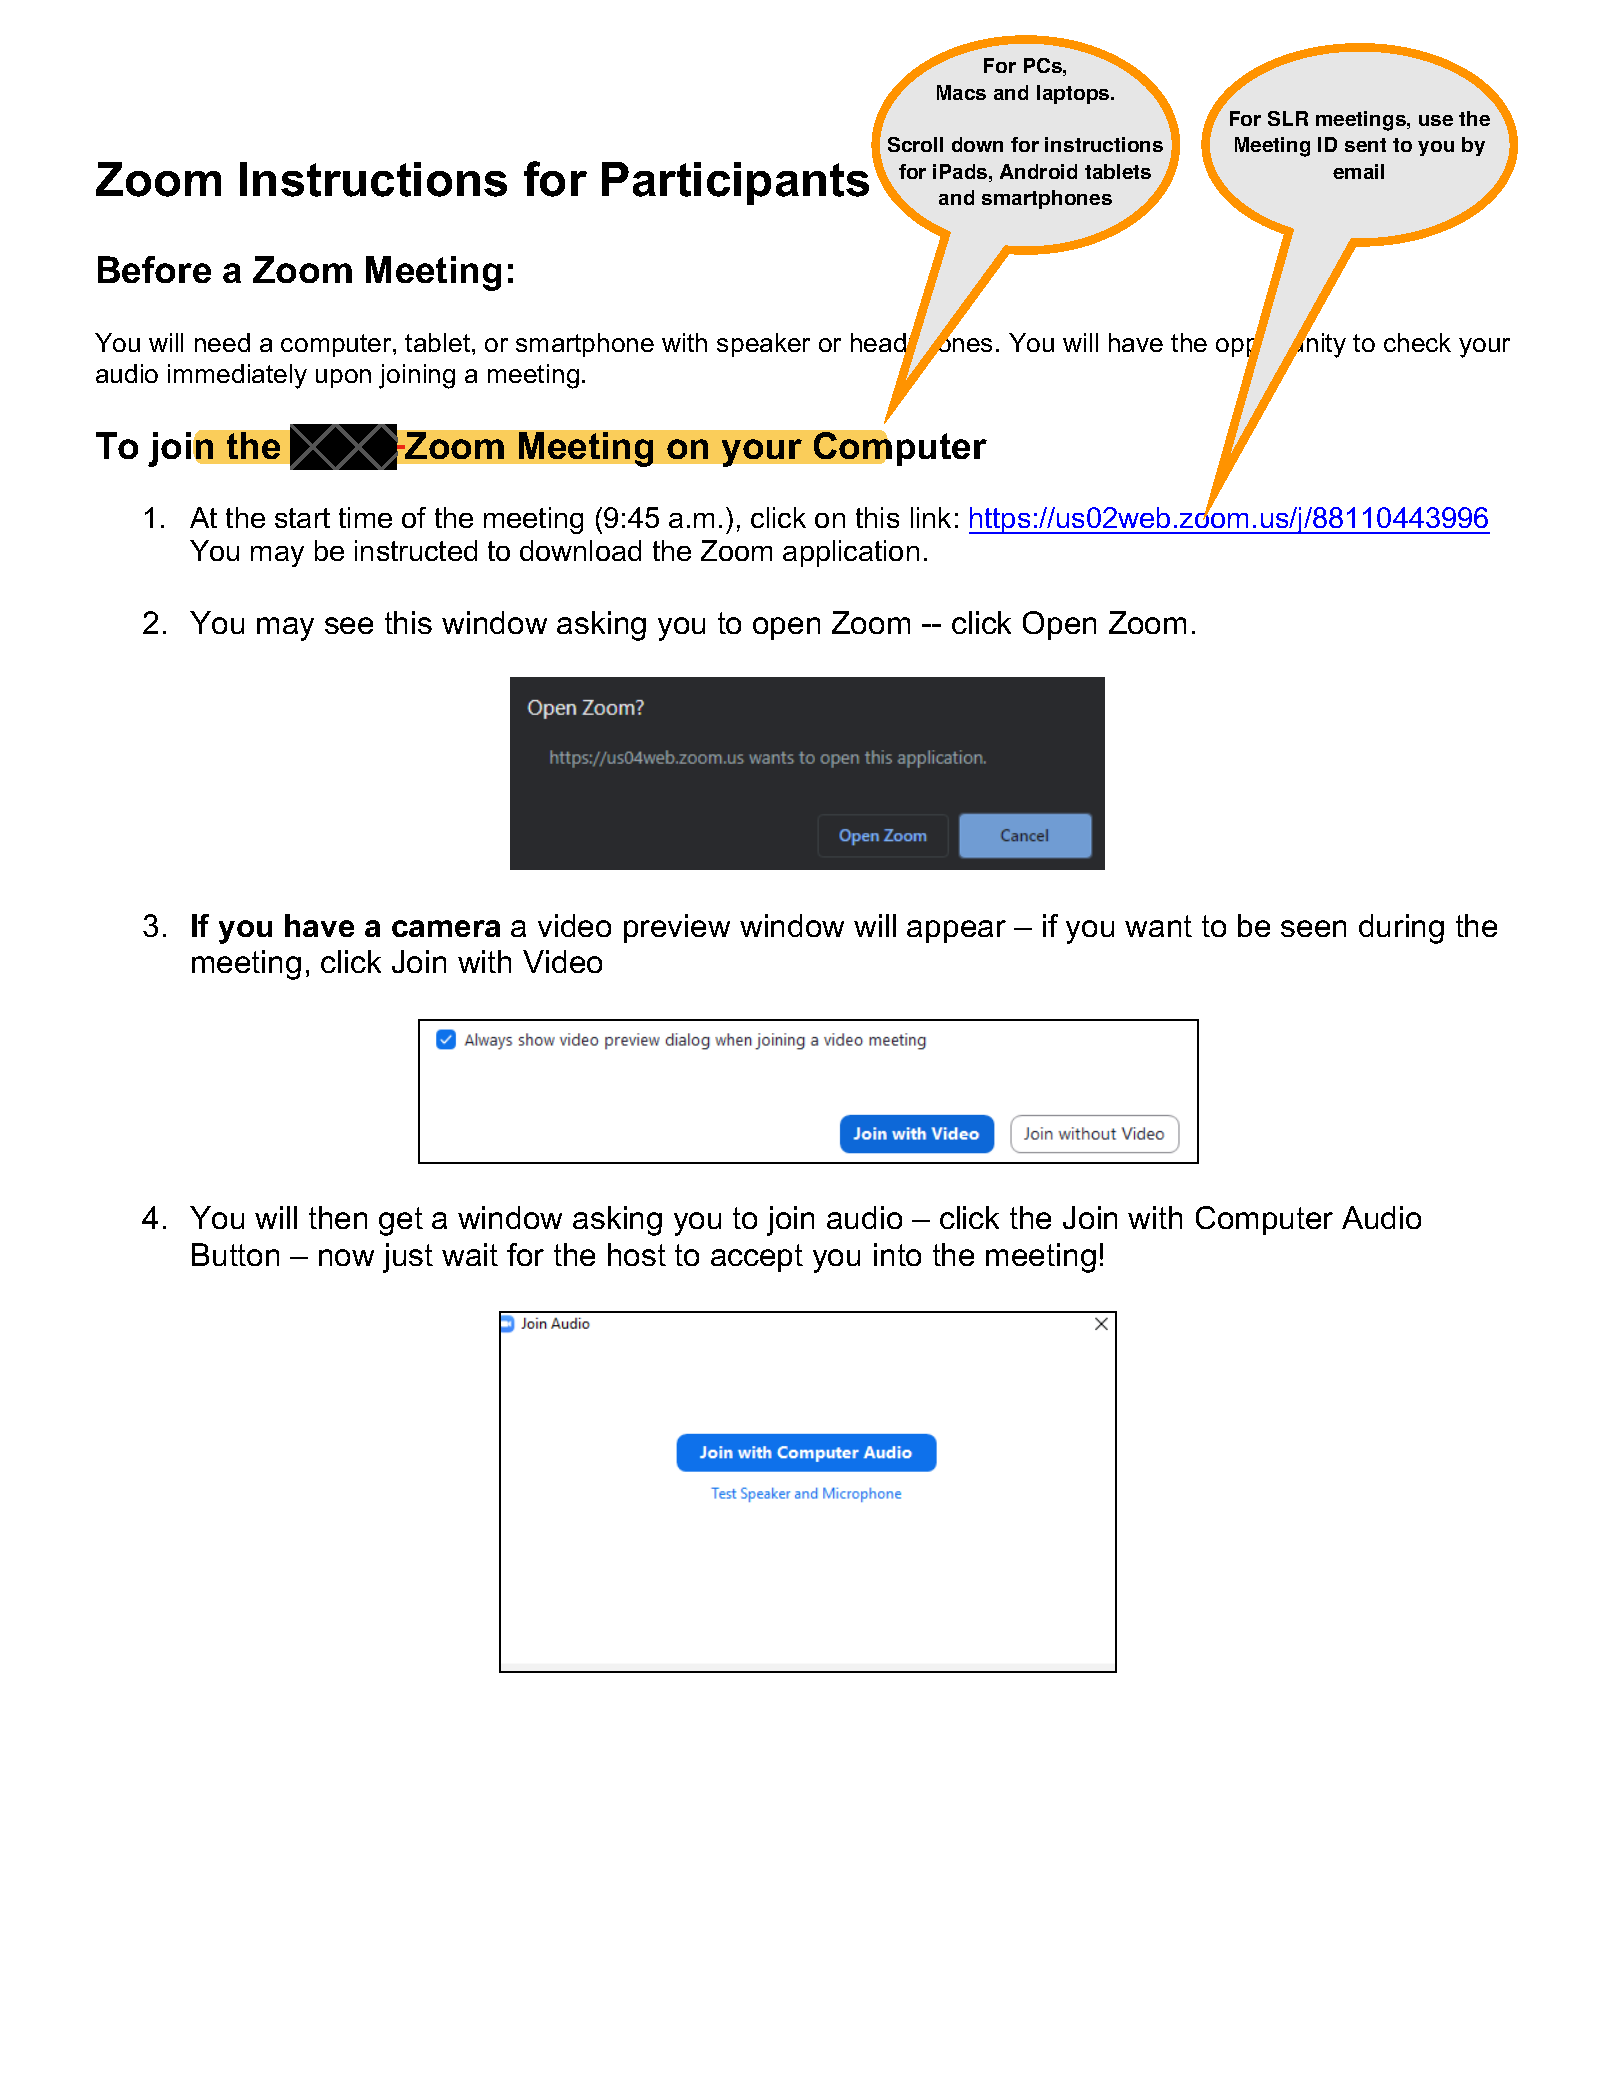  Describe the element at coordinates (1313, 928) in the screenshot. I see `seen` at that location.
